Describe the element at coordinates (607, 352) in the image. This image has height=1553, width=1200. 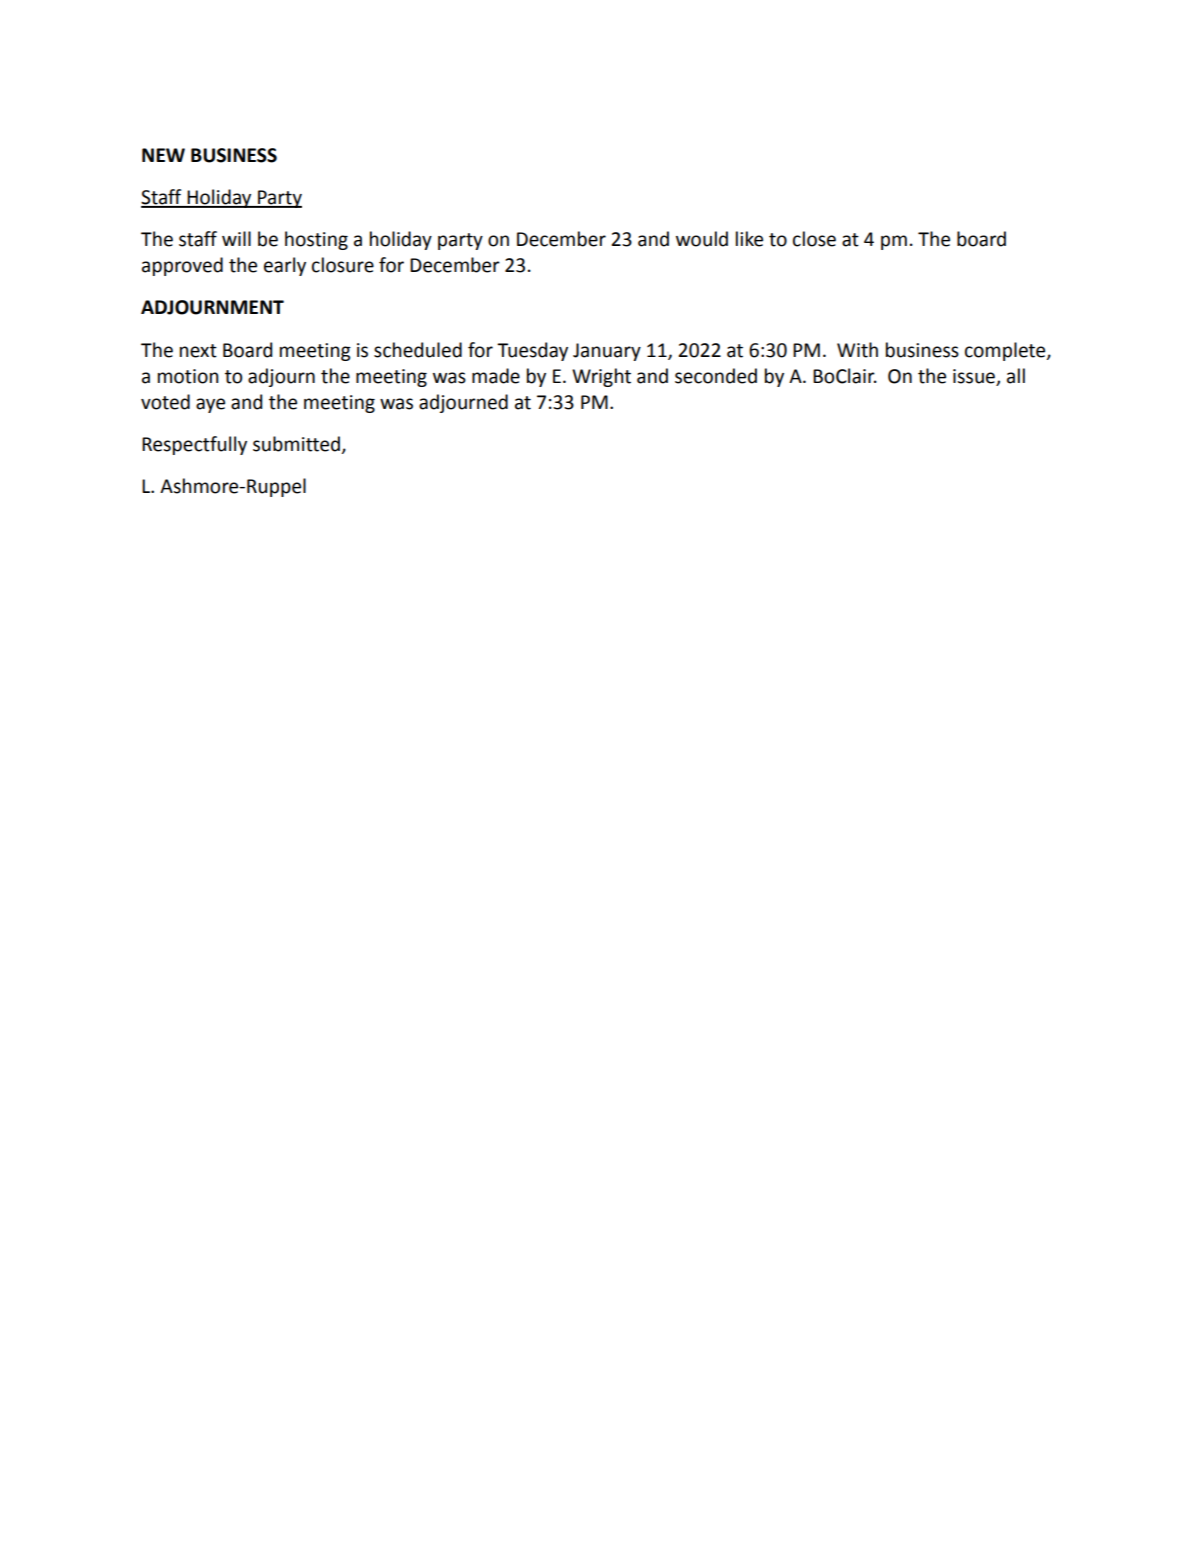
I see `January` at that location.
